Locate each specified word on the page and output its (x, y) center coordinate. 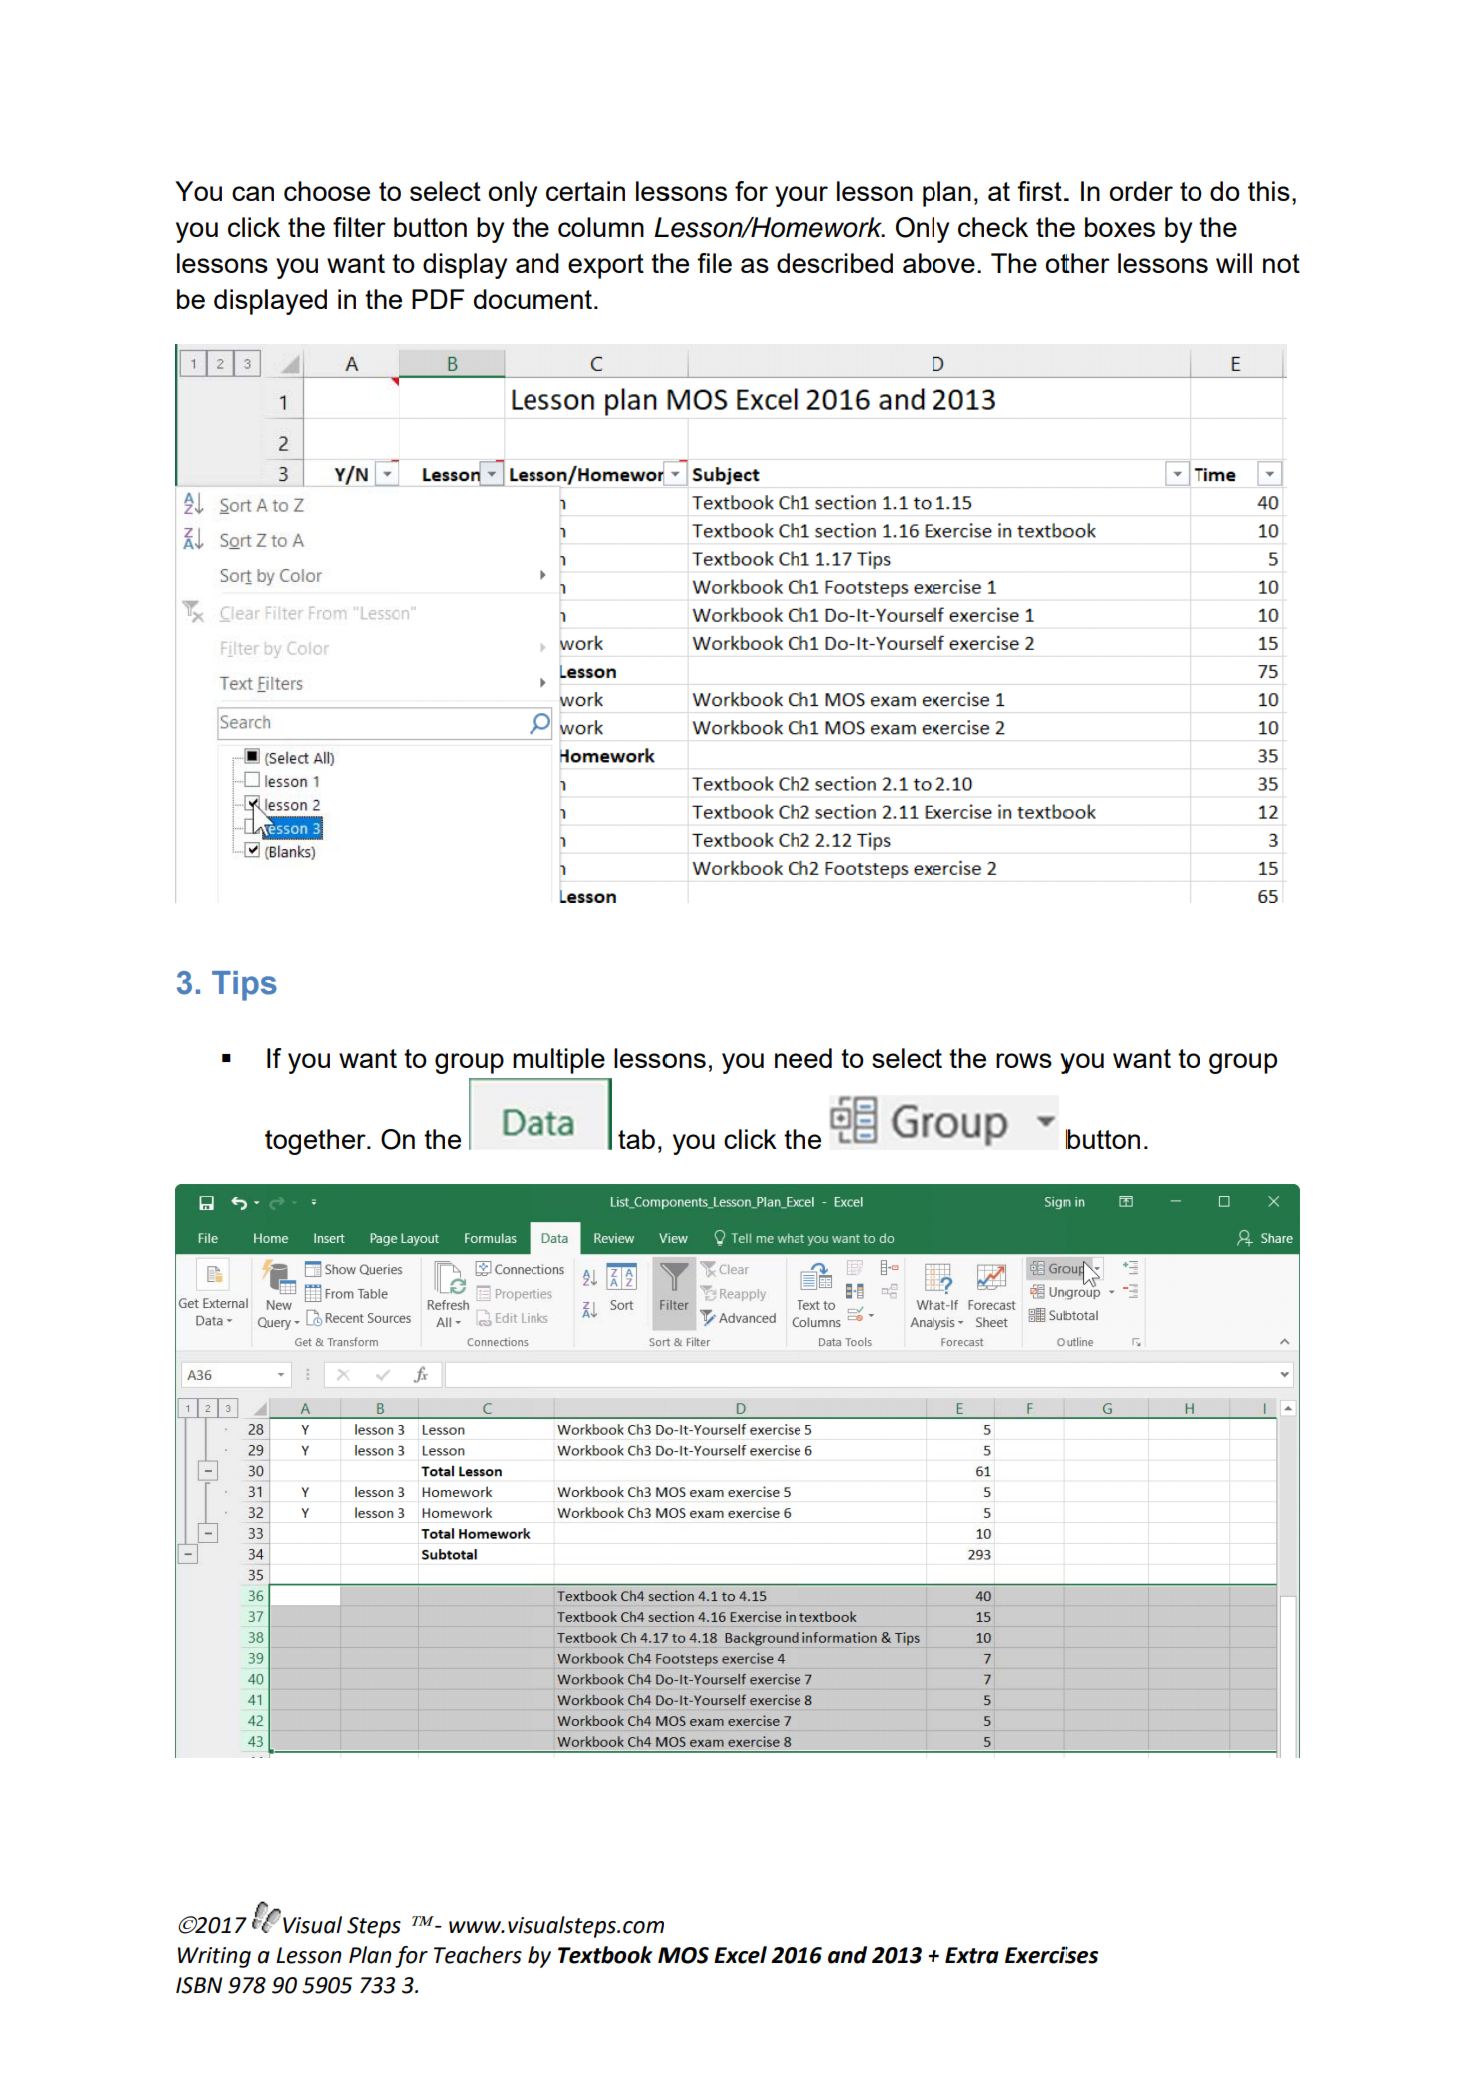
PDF (438, 299)
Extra (972, 1955)
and (847, 1955)
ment (562, 299)
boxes (1120, 227)
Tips (244, 986)
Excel (740, 1955)
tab (636, 1139)
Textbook (605, 1955)
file (714, 263)
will (1234, 263)
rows (1024, 1060)
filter (359, 227)
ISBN (199, 1985)
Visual (312, 1925)
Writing (214, 1957)
